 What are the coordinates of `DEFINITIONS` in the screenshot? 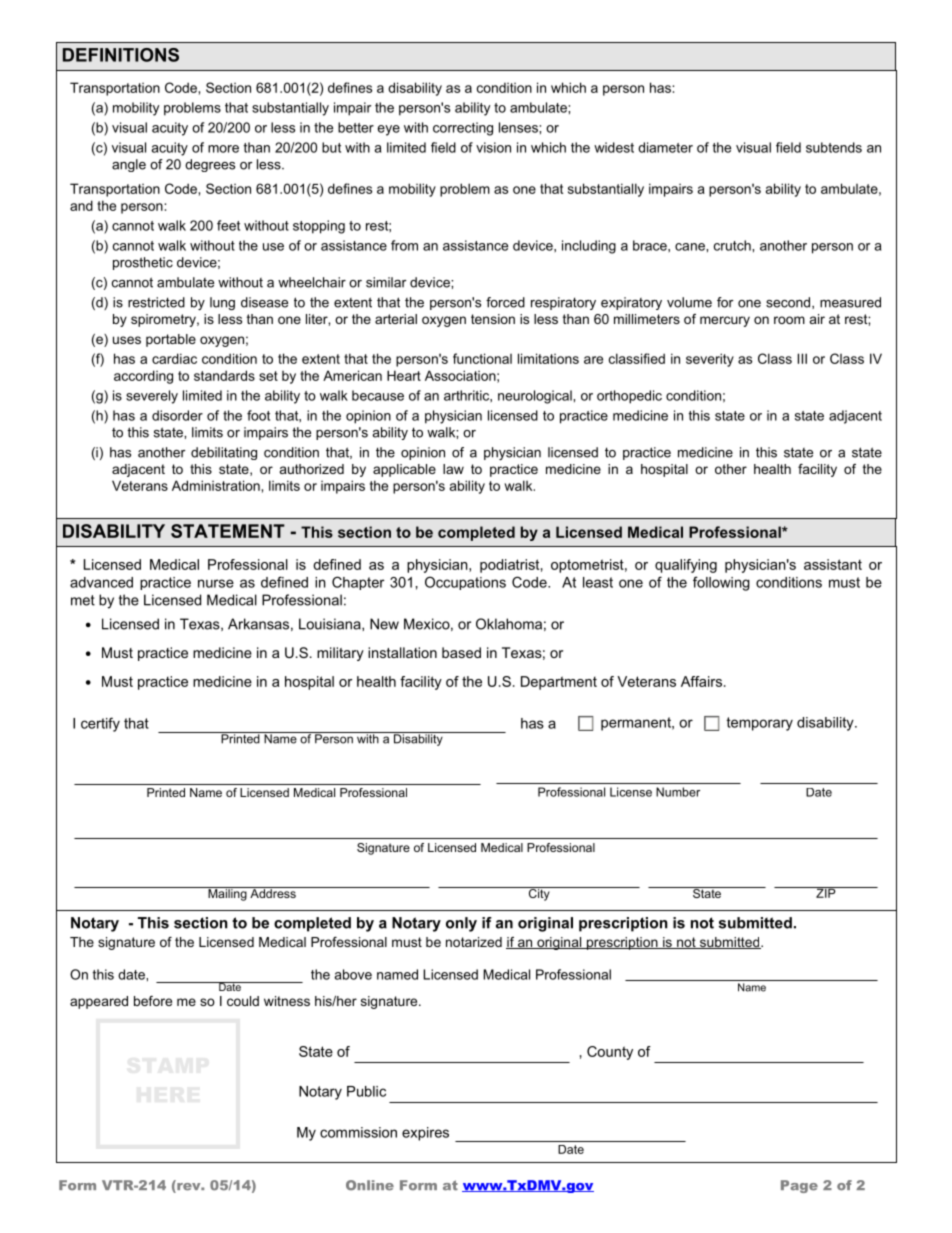 It's located at (121, 55).
